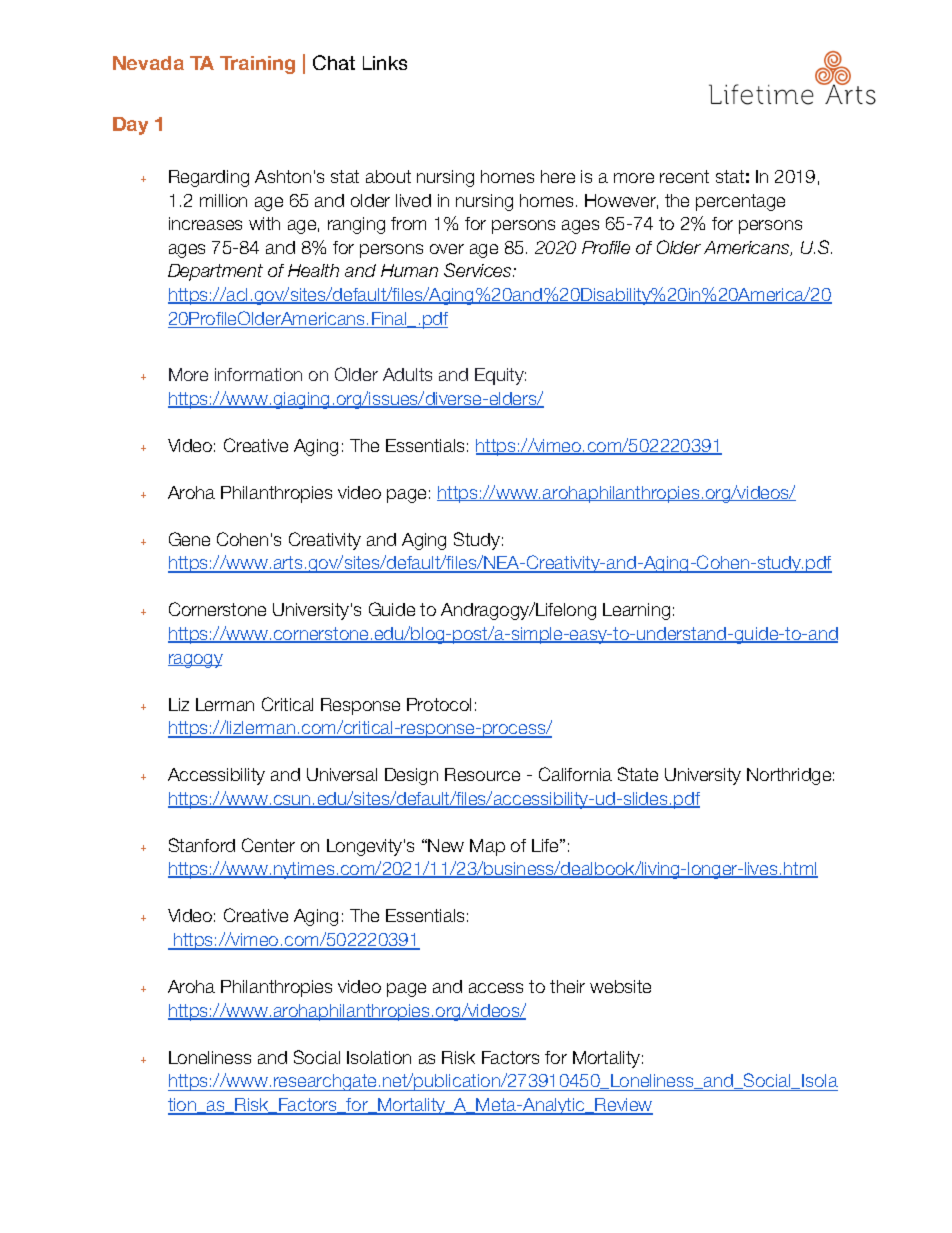 The height and width of the screenshot is (1233, 952). What do you see at coordinates (482, 774) in the screenshot?
I see `Resource` at bounding box center [482, 774].
